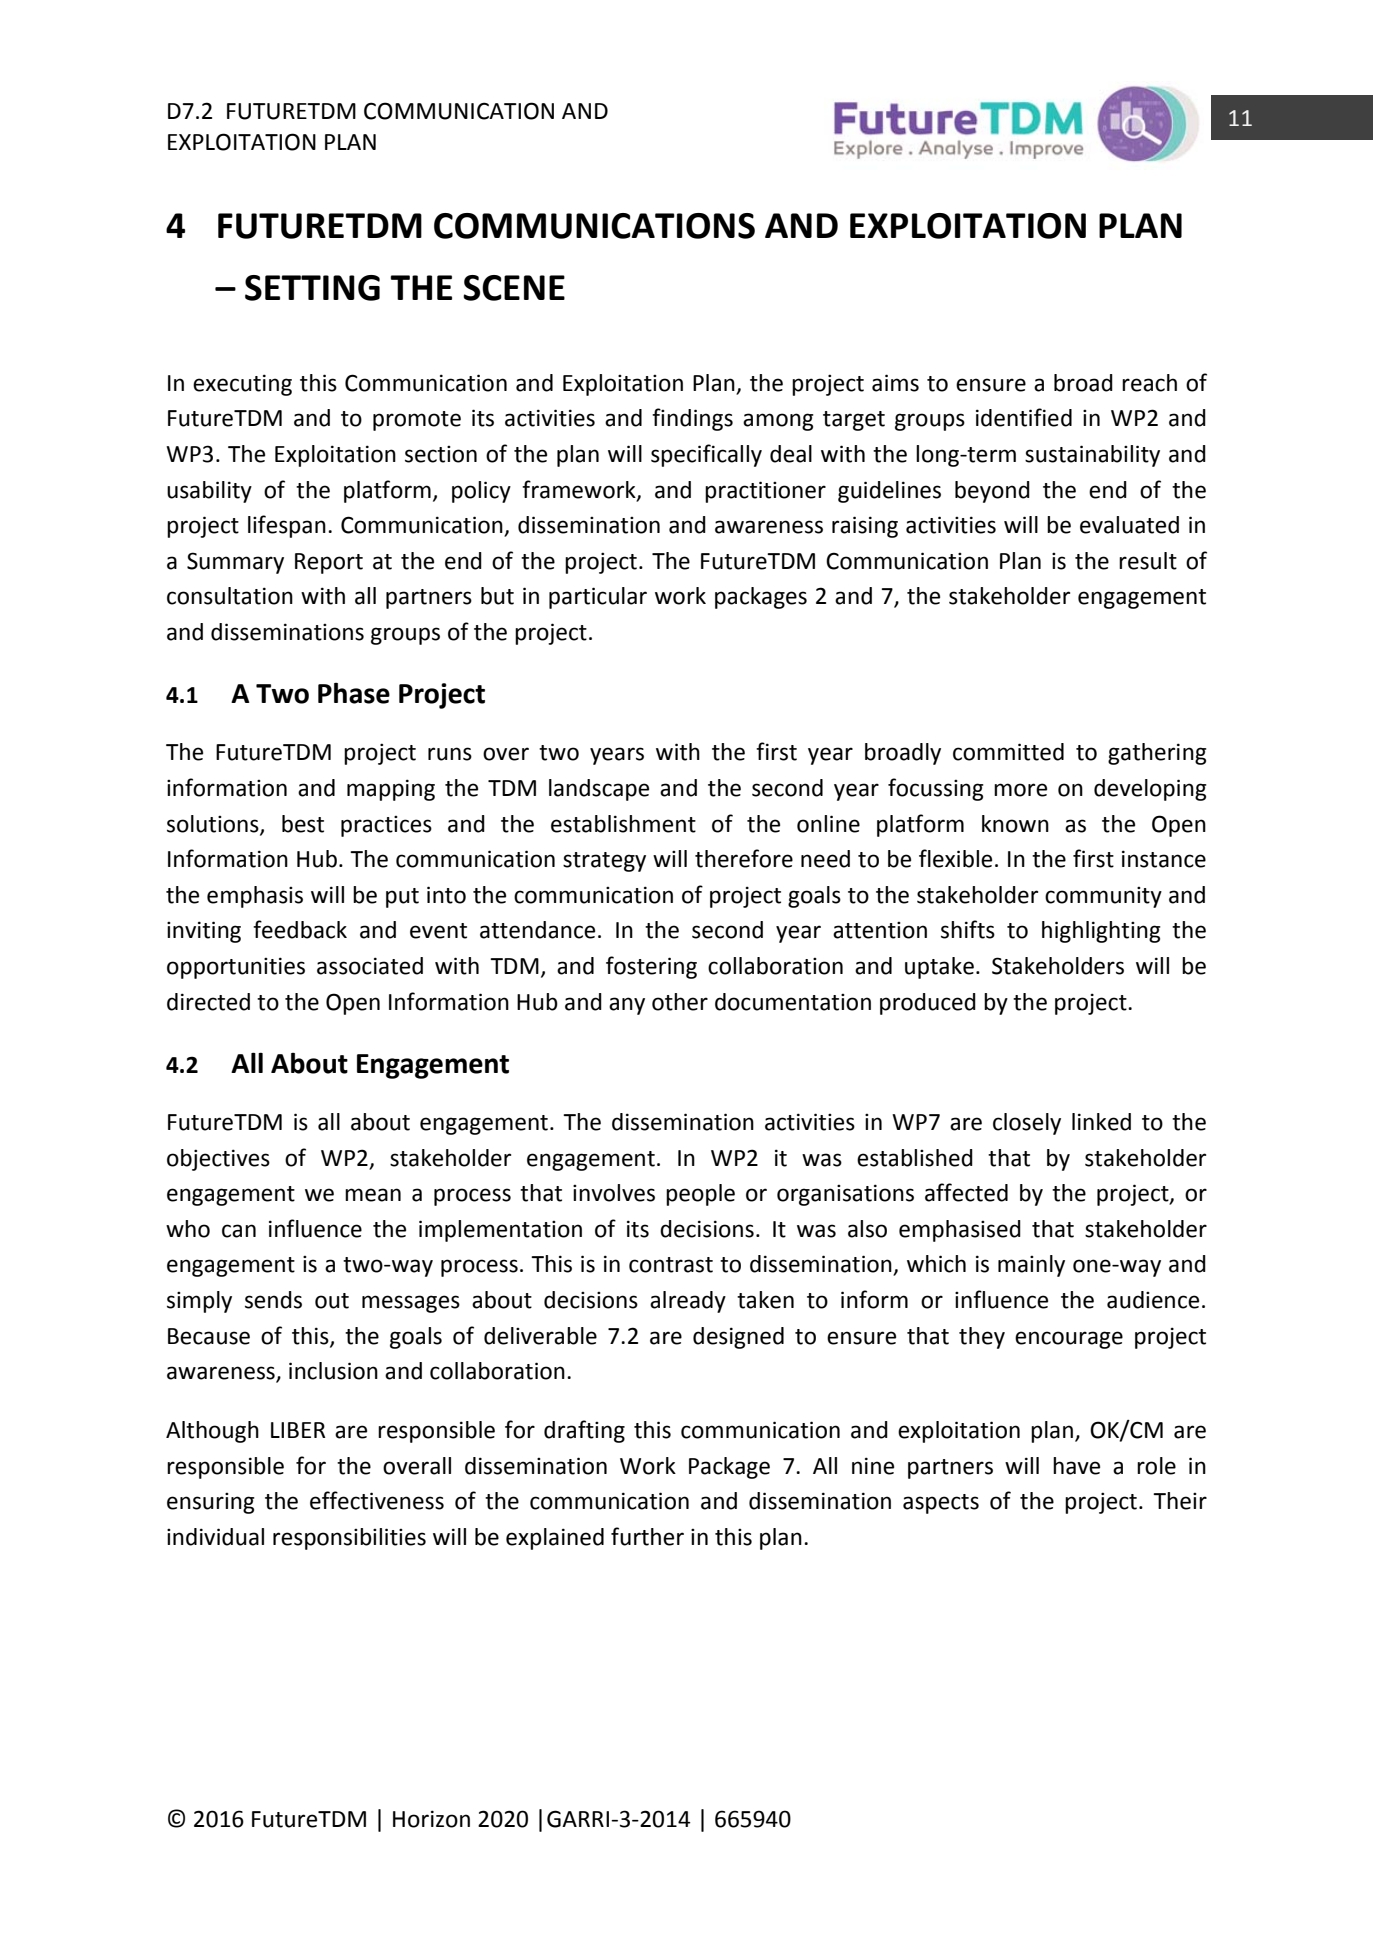 This page has height=1943, width=1373. I want to click on people, so click(700, 1195).
